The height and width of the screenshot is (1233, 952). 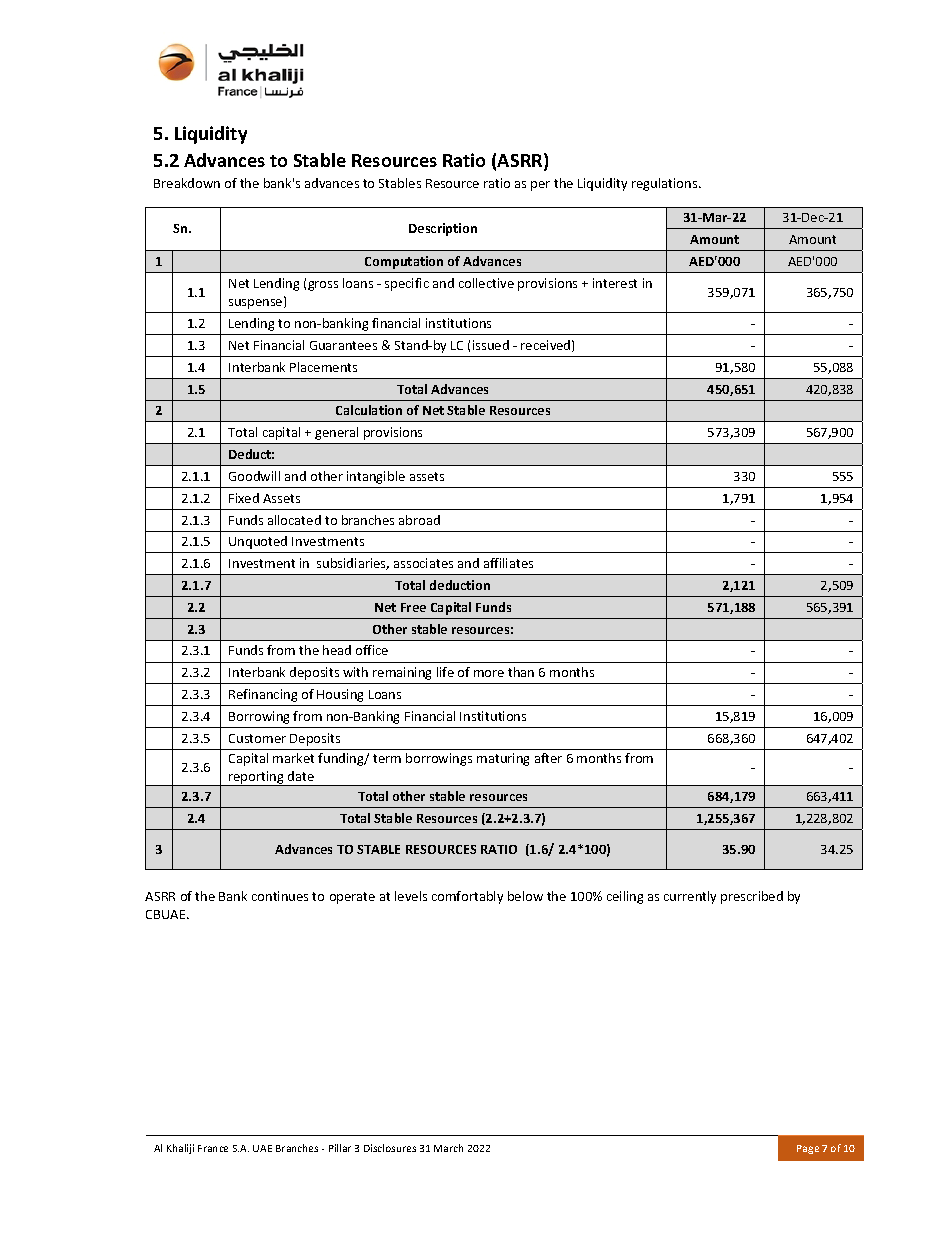 I want to click on interest, so click(x=615, y=283).
